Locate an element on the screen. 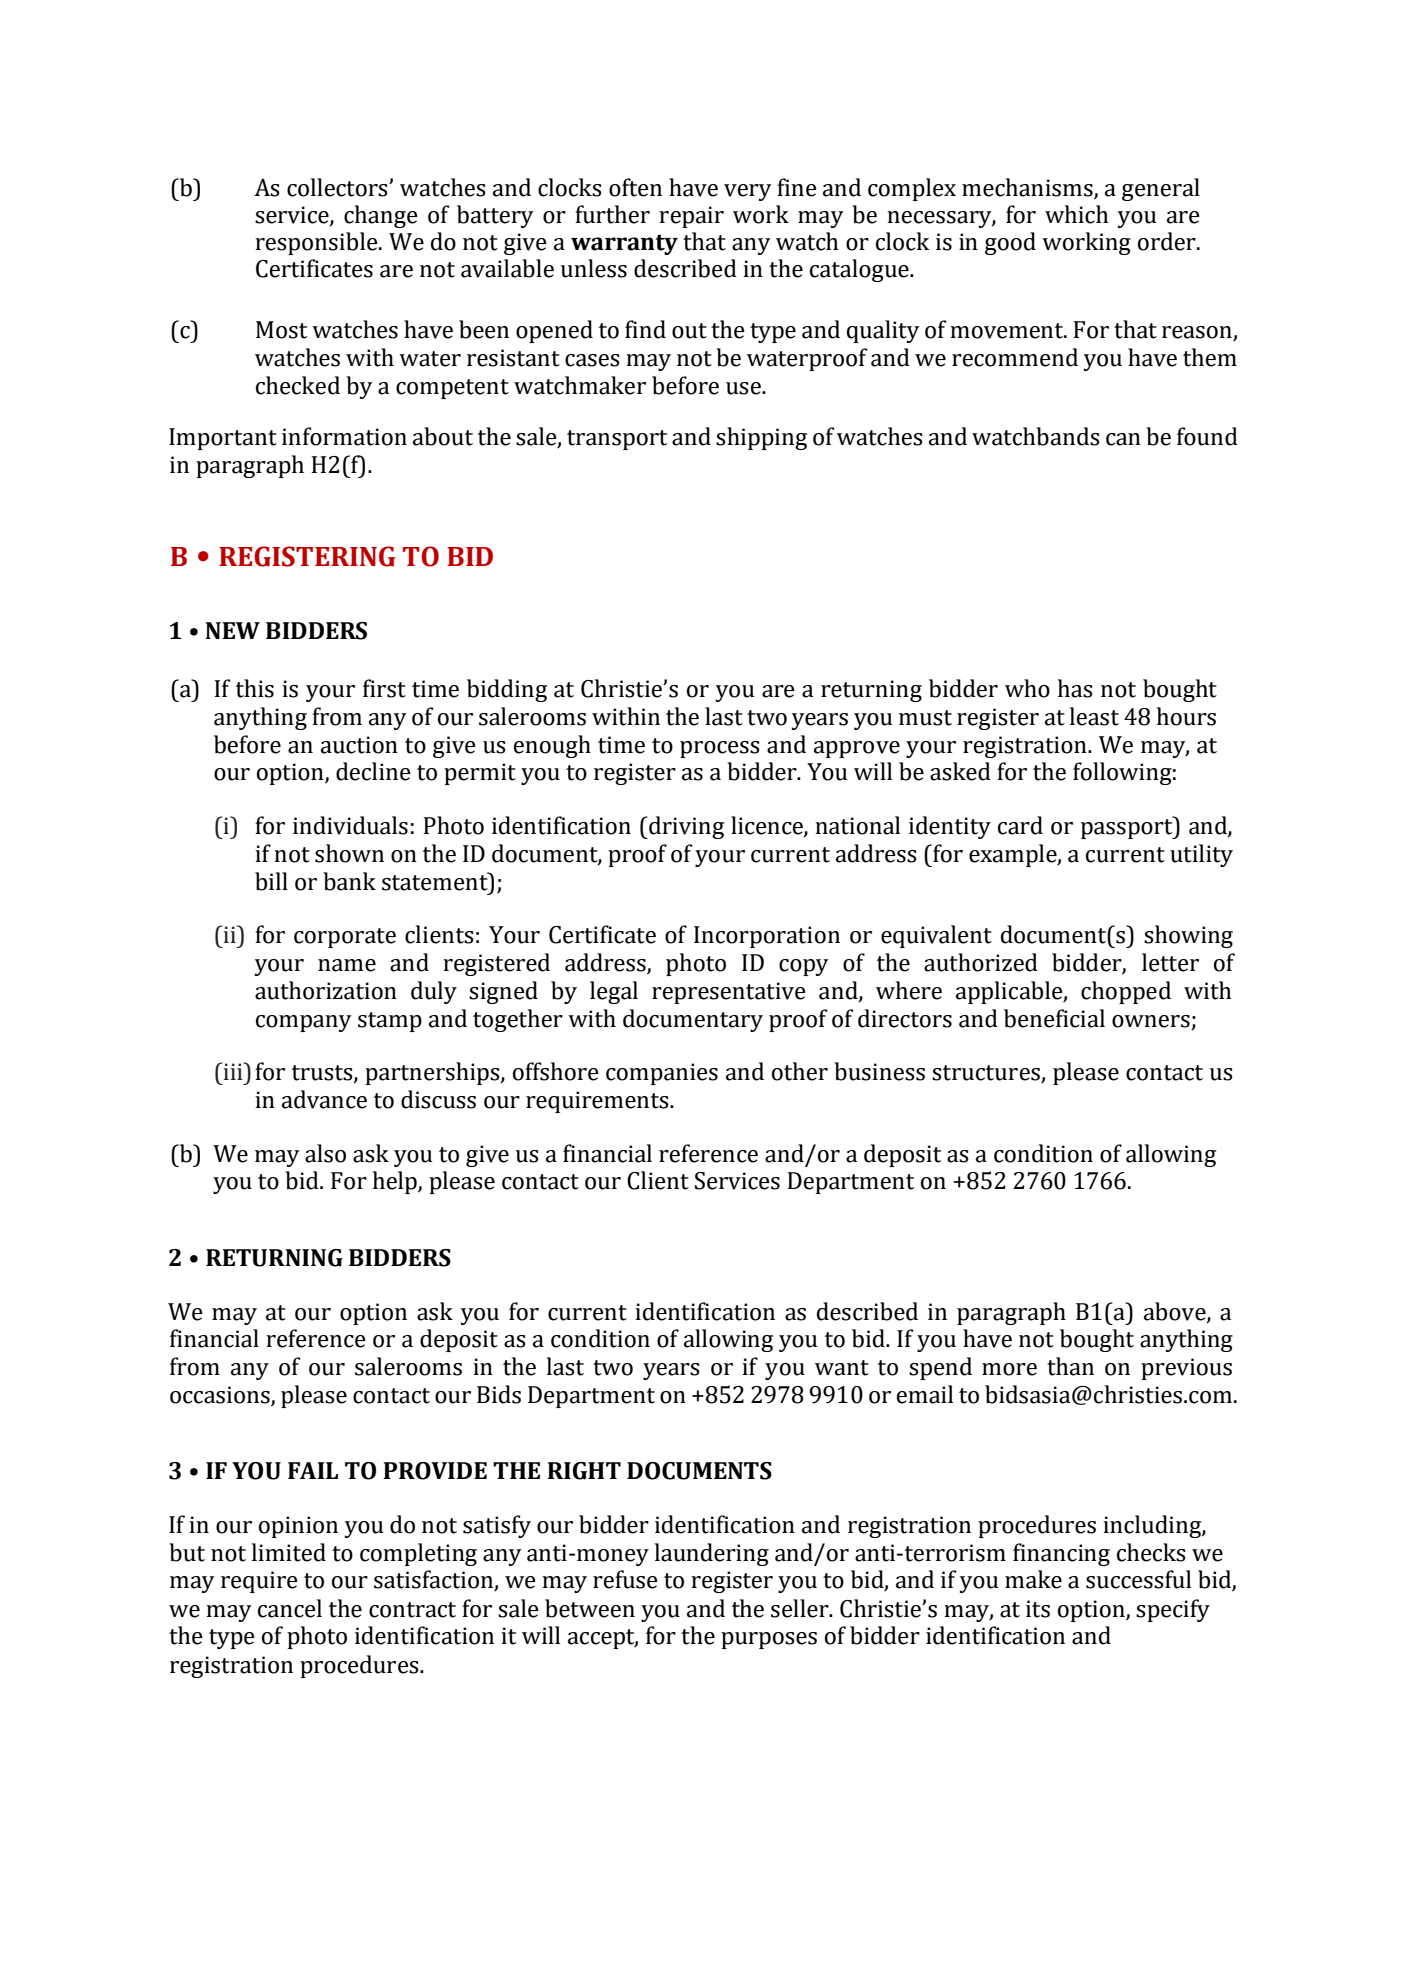  responsible is located at coordinates (317, 243).
